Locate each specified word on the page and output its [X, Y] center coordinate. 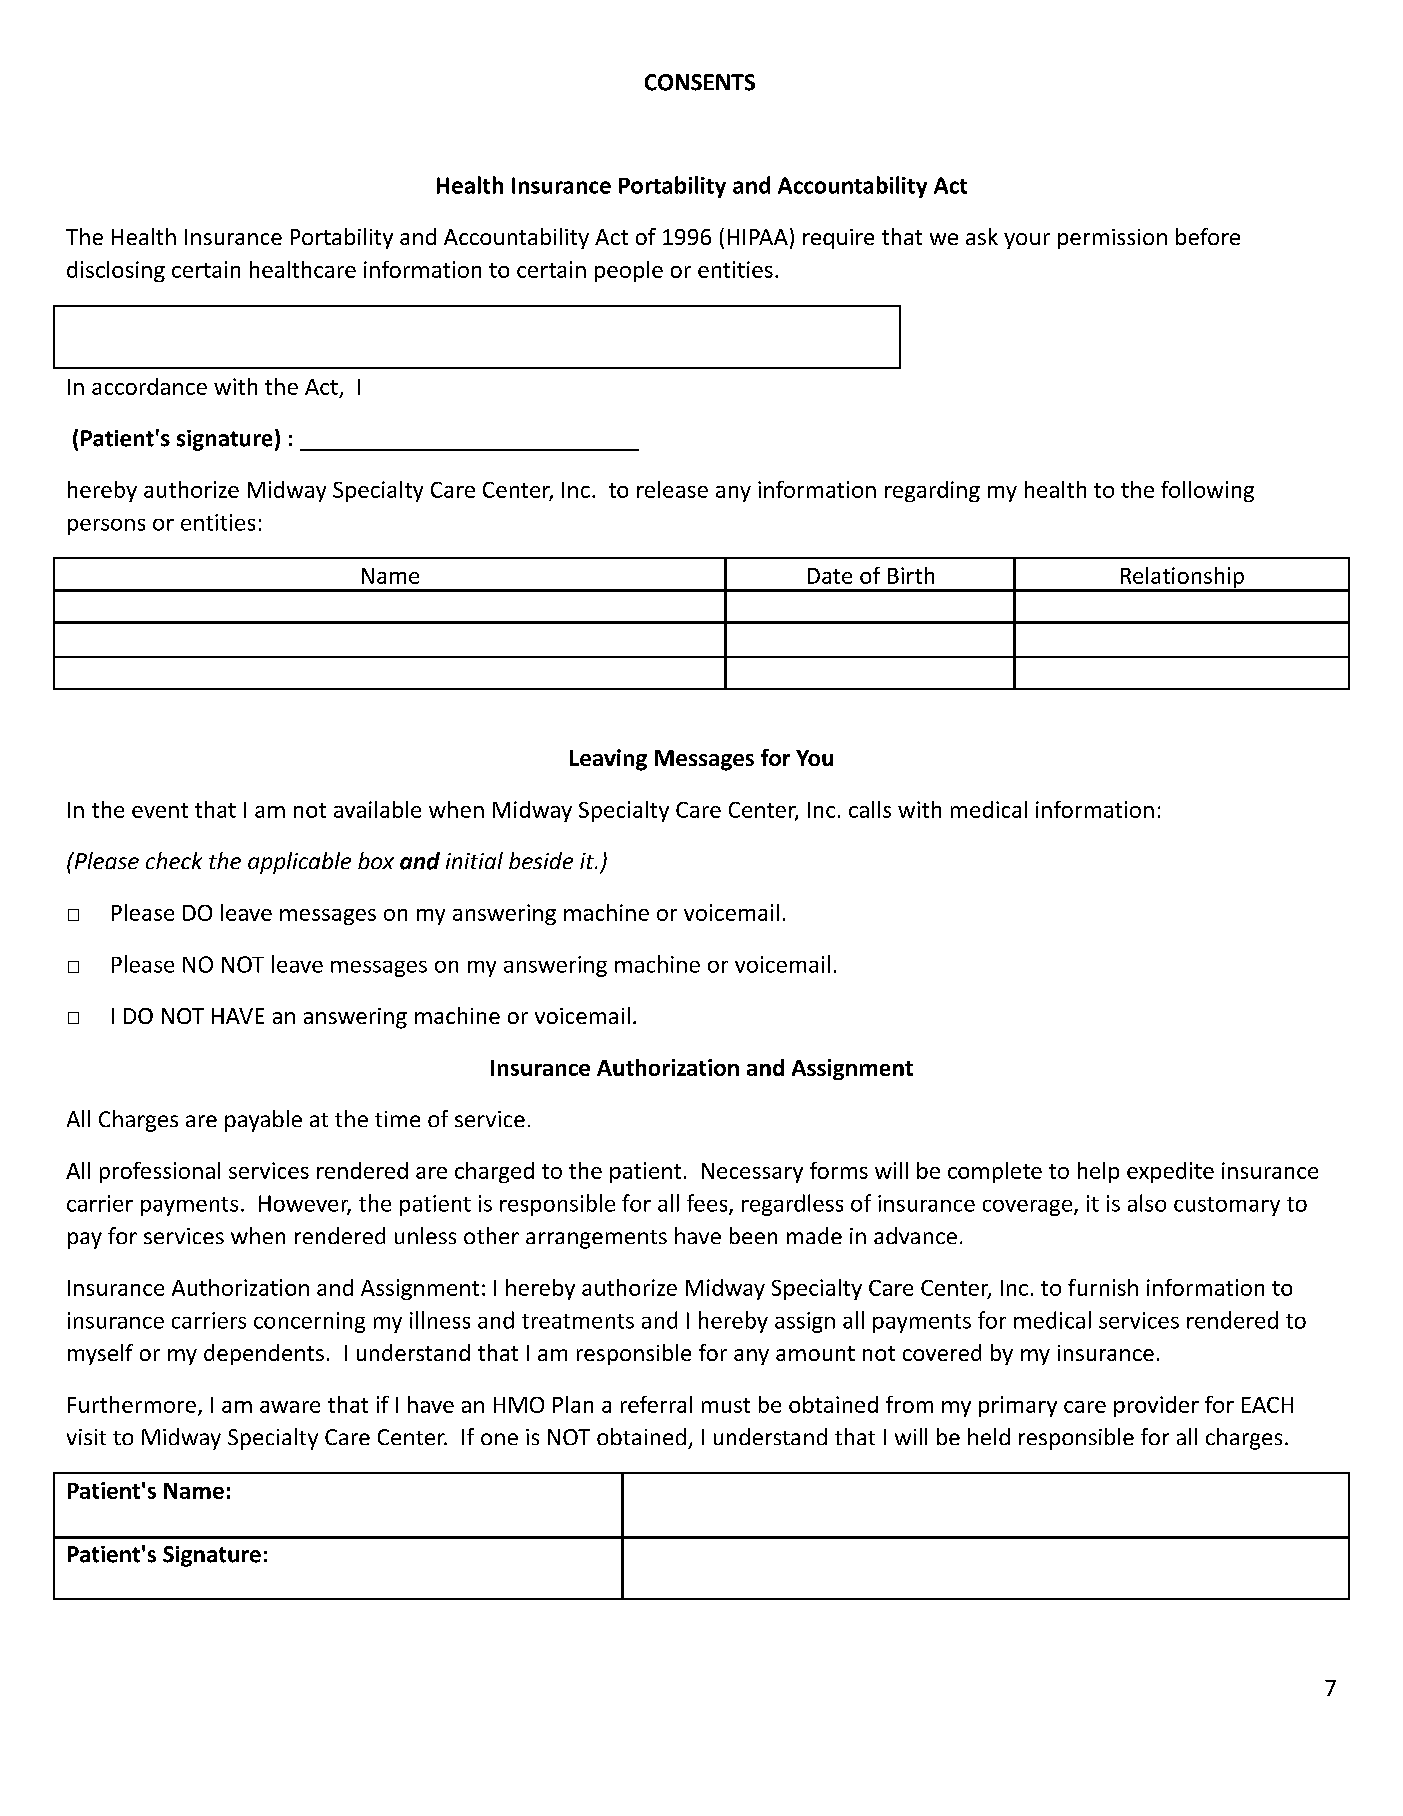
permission [1112, 239]
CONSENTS [700, 82]
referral [656, 1404]
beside [541, 860]
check [174, 860]
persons [106, 527]
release [672, 489]
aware [290, 1407]
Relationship [1182, 579]
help [1098, 1172]
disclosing [116, 271]
